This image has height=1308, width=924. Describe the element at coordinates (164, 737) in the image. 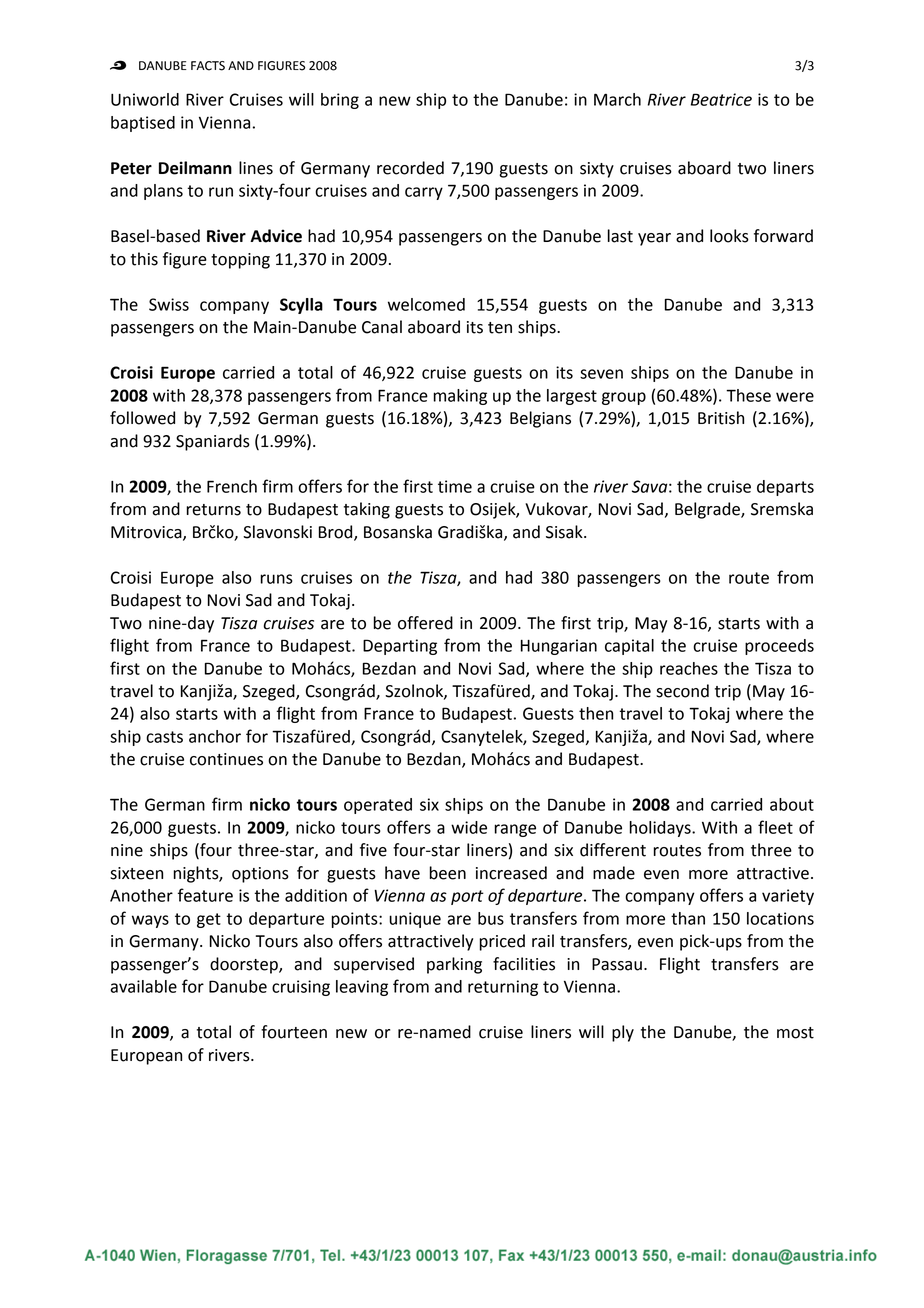

I see `casts` at that location.
